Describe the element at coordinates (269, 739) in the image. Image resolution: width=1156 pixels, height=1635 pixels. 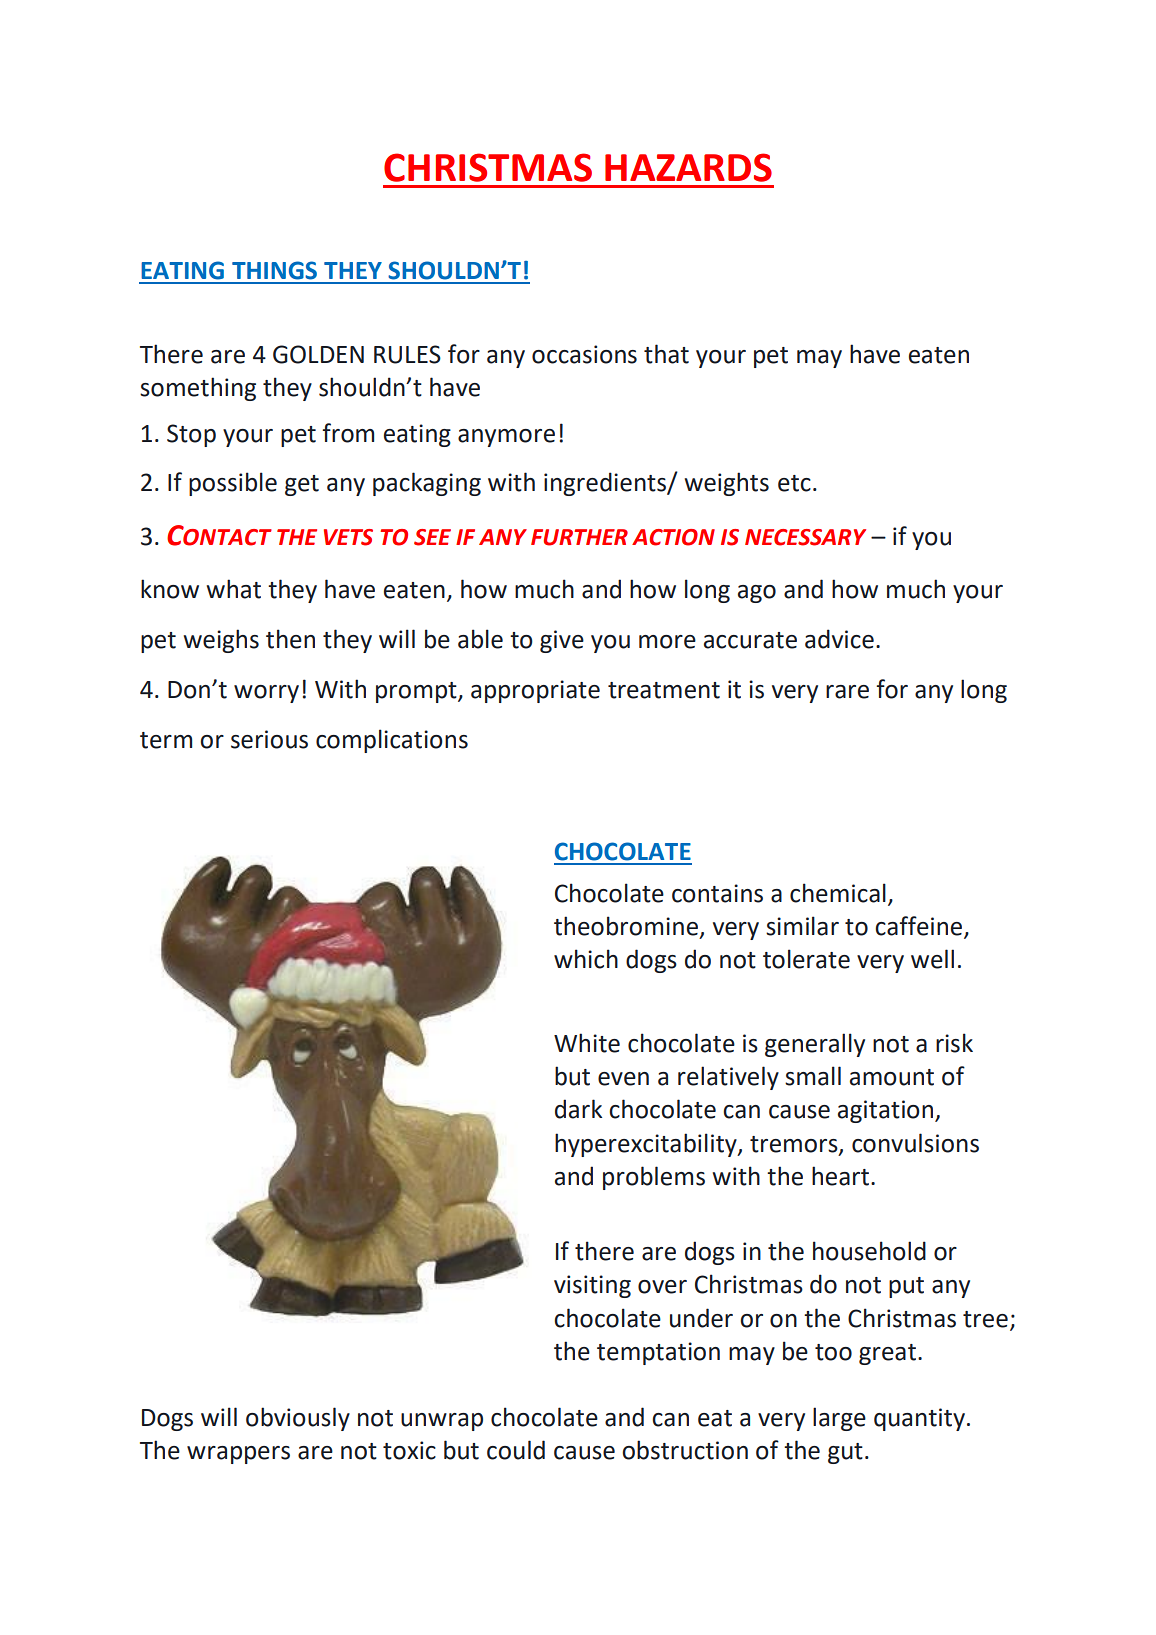
I see `serious` at that location.
